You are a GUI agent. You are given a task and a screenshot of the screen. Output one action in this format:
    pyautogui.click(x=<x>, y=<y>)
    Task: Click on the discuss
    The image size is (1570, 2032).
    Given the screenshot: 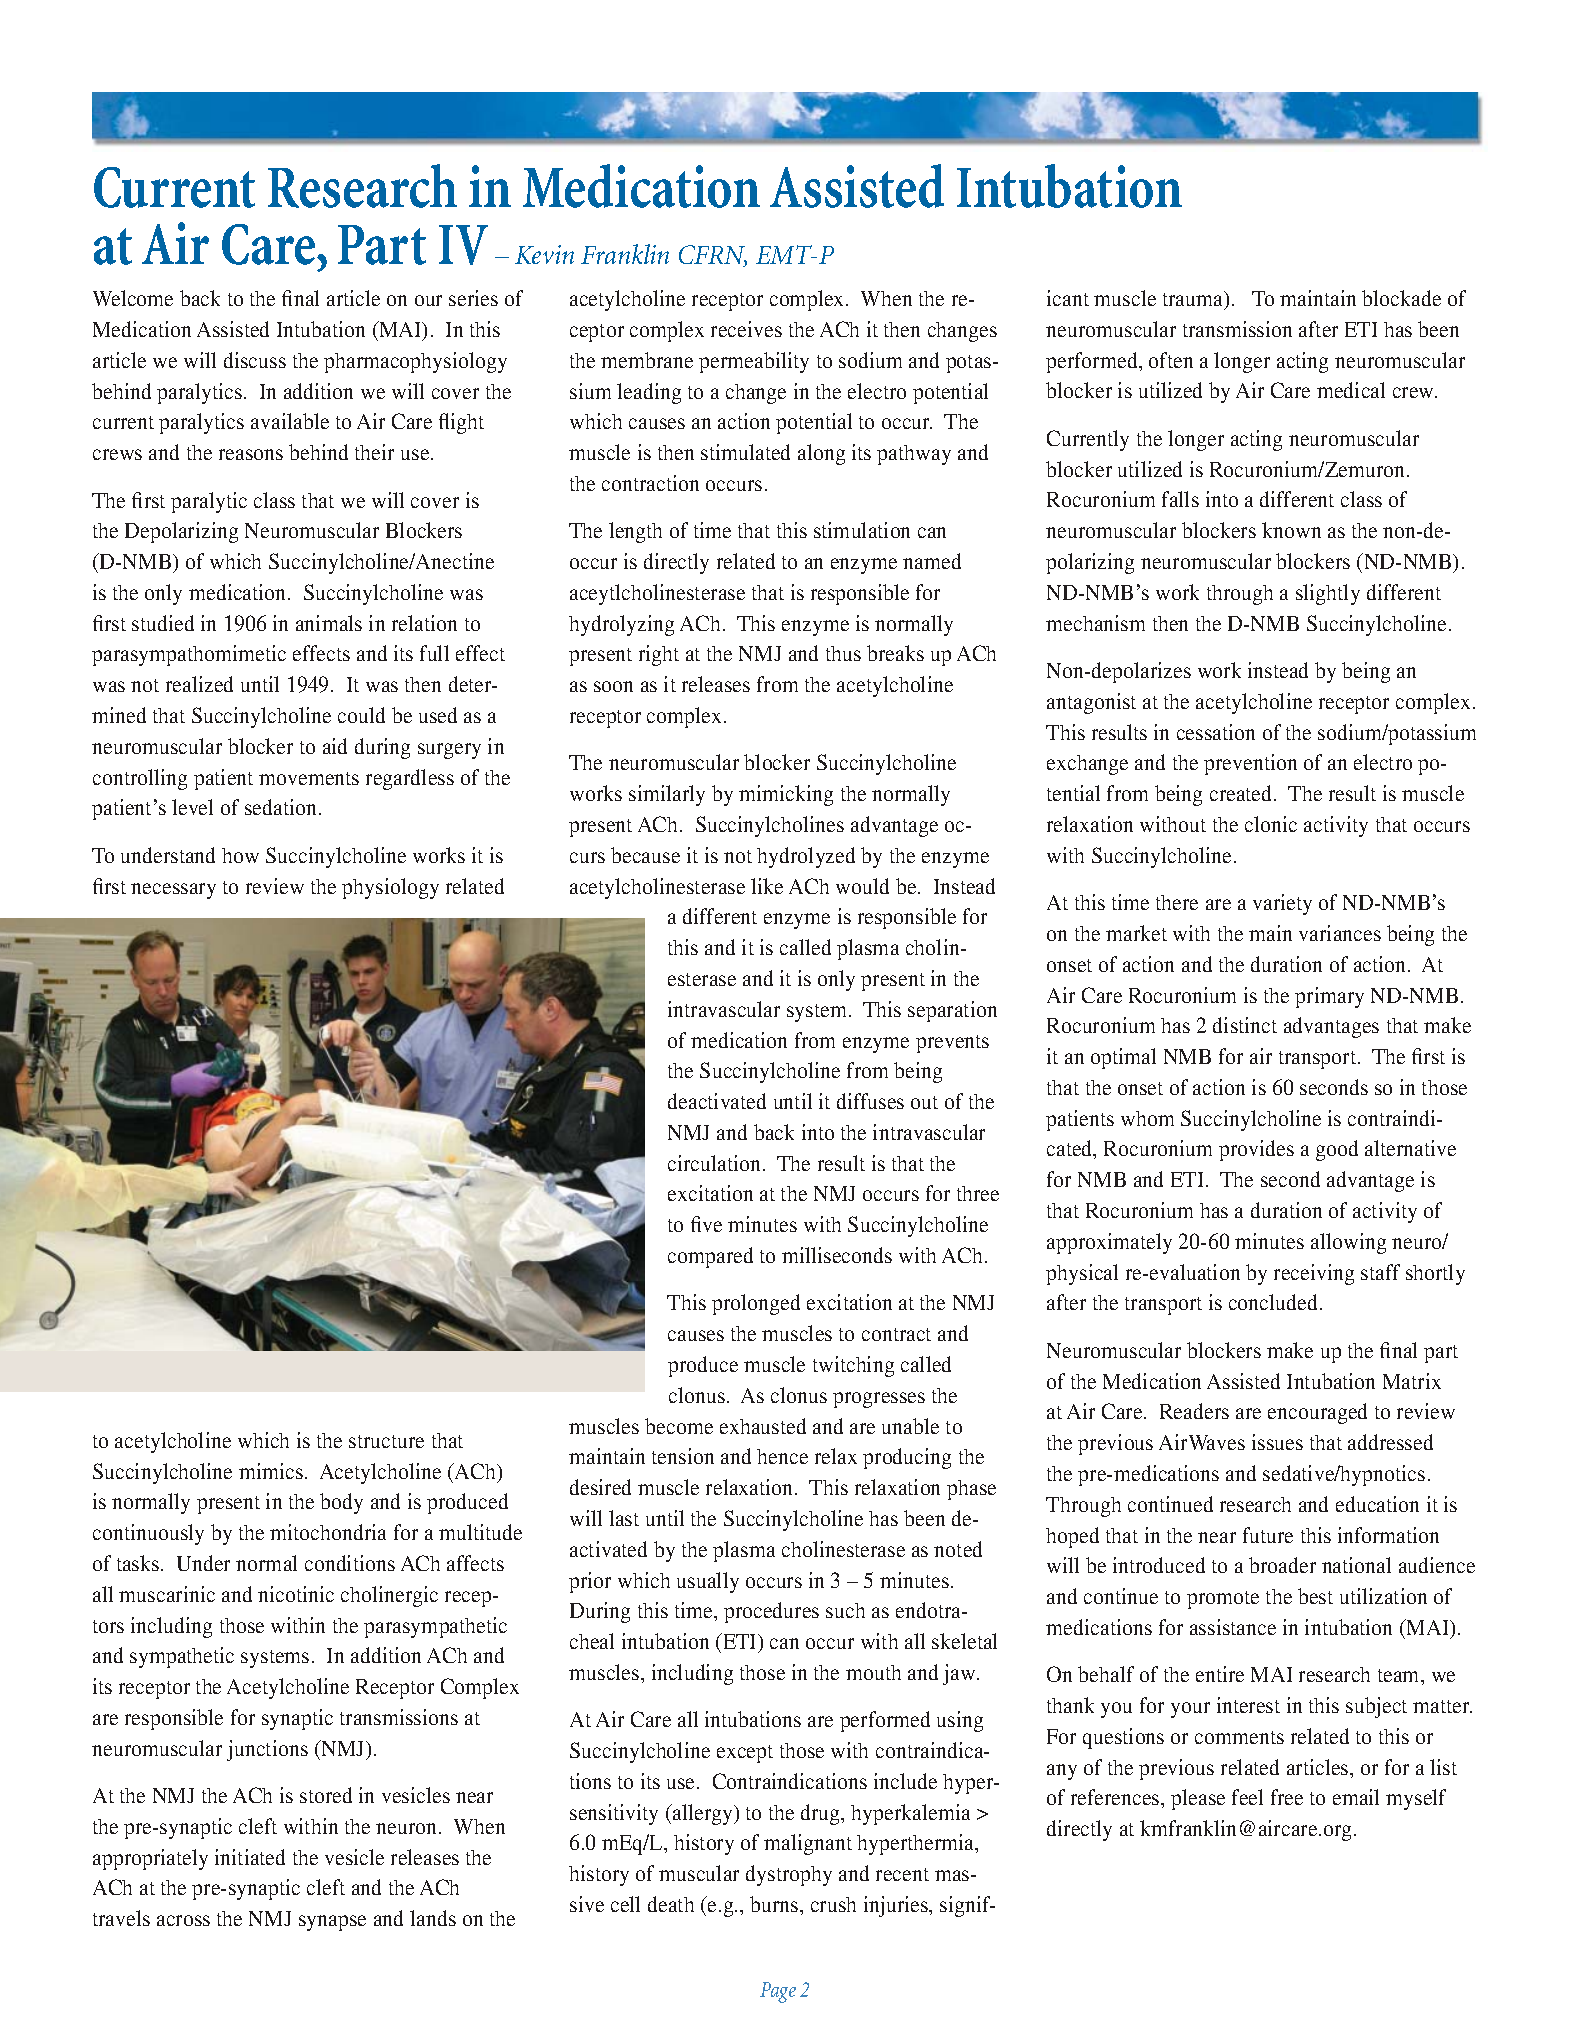 What is the action you would take?
    pyautogui.click(x=255, y=360)
